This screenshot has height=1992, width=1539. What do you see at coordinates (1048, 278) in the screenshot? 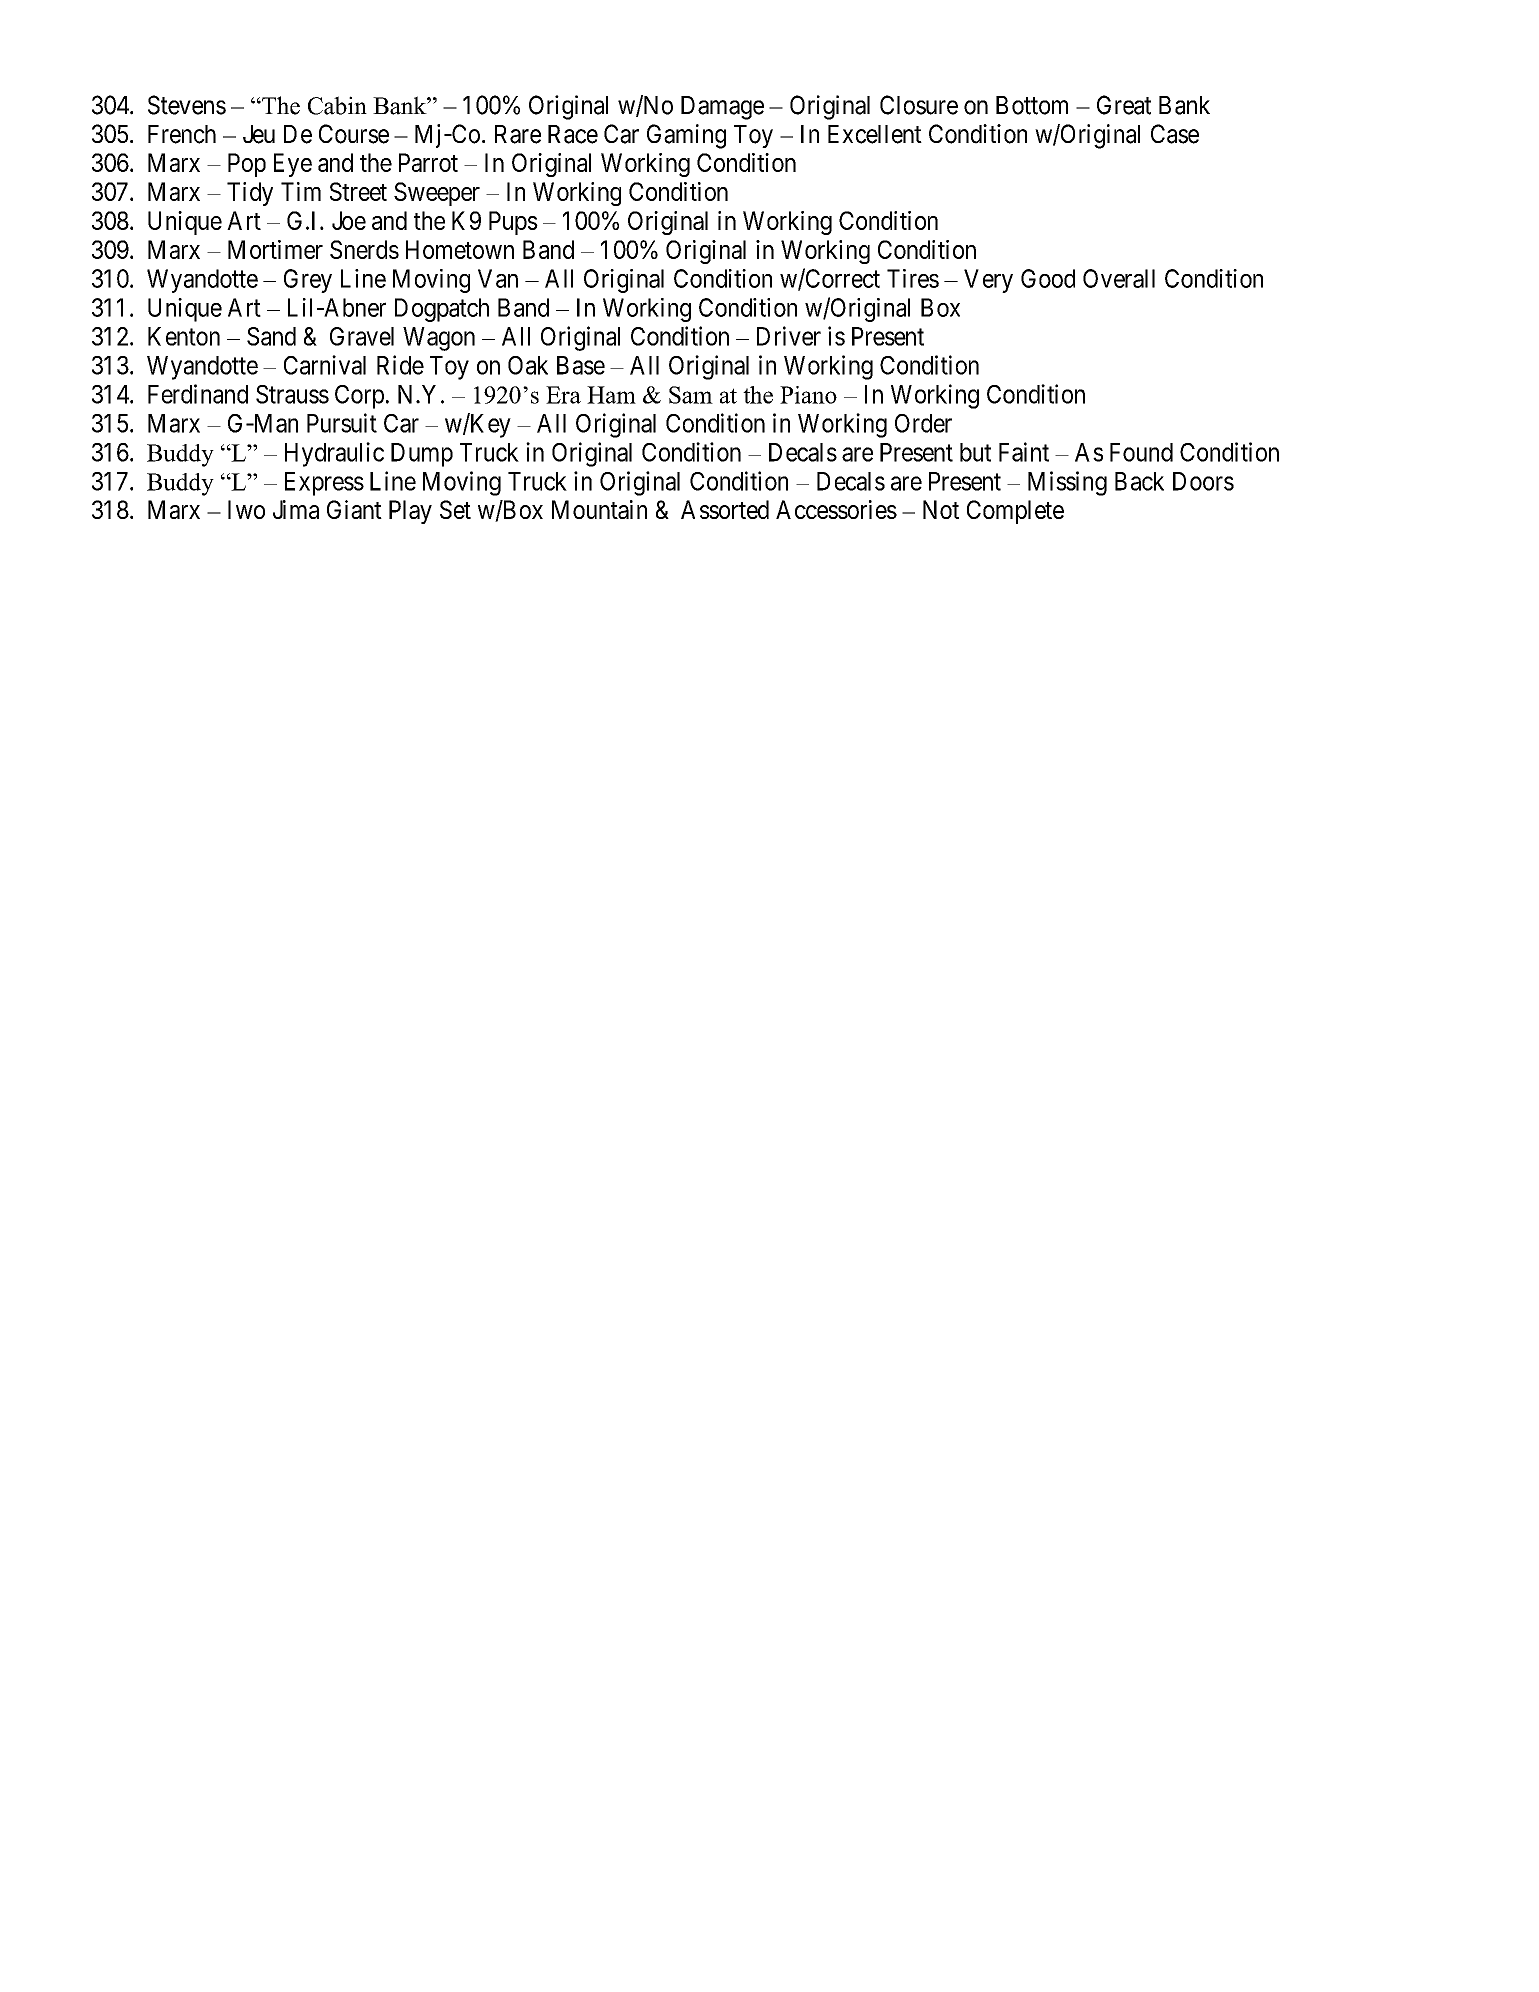
I see `Good` at bounding box center [1048, 278].
